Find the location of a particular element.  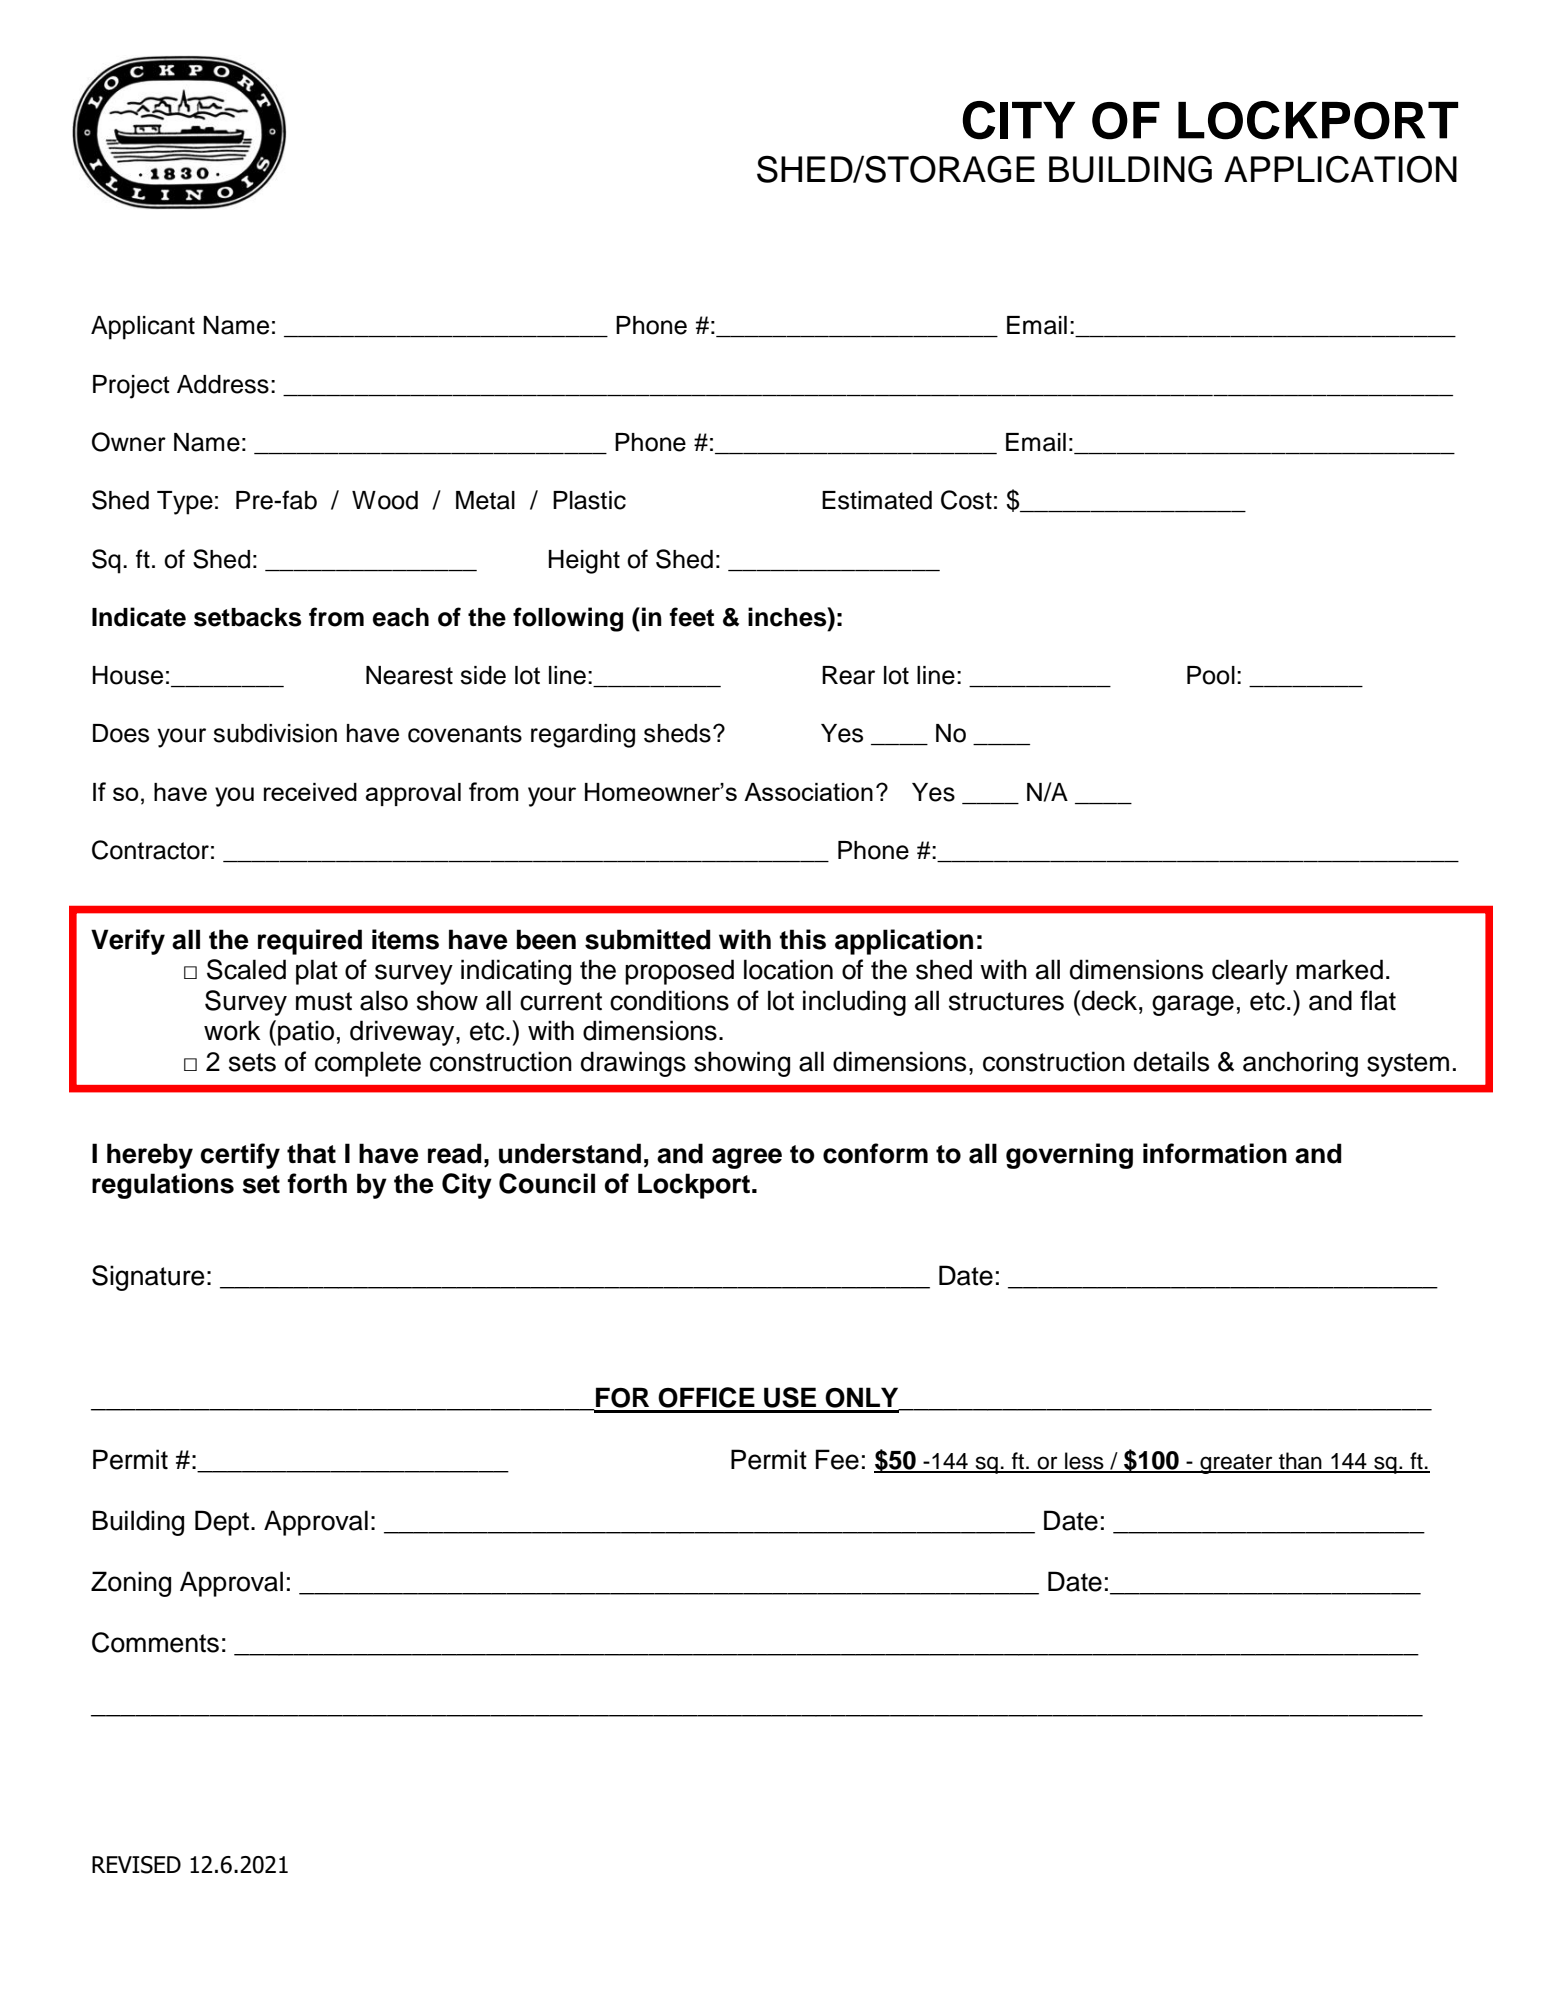

Comments is located at coordinates (155, 1642).
